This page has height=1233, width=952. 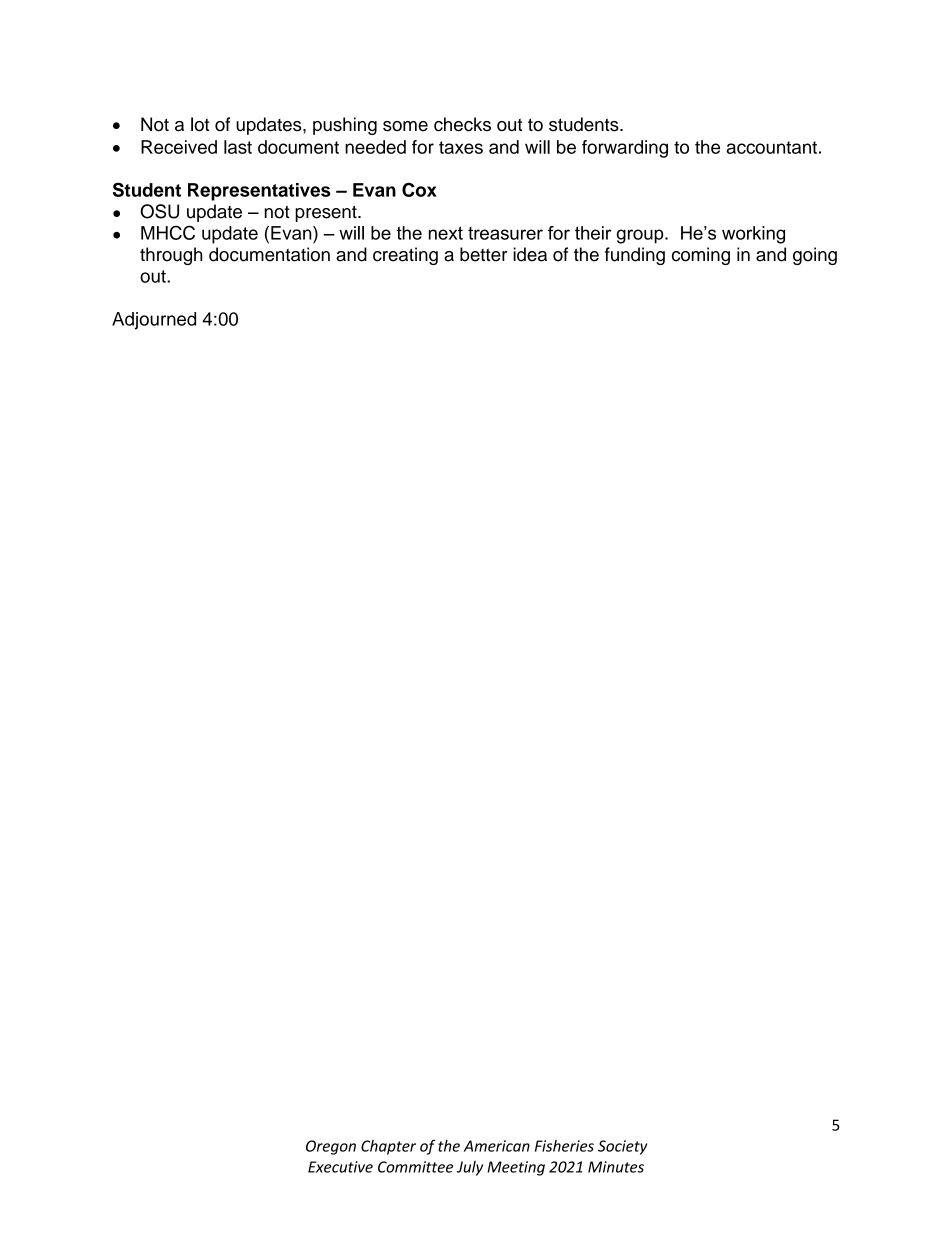 I want to click on accountant, so click(x=772, y=147).
